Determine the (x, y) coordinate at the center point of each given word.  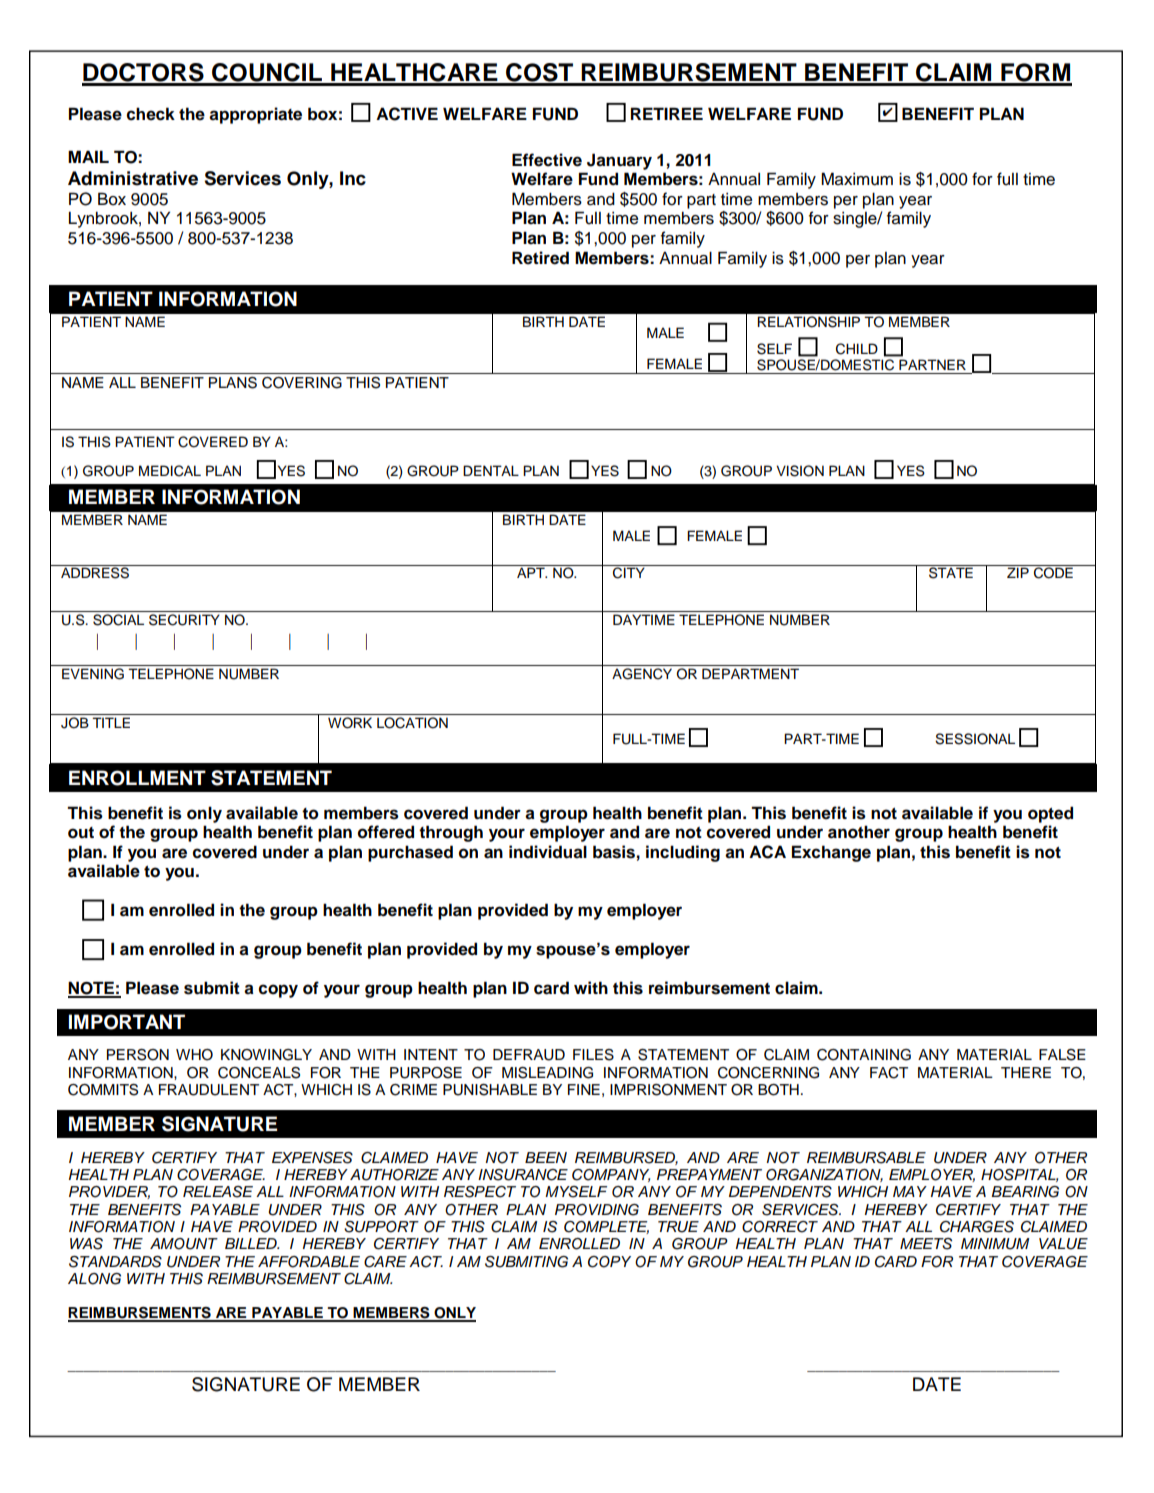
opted (1050, 814)
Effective (547, 160)
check (150, 114)
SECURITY (184, 620)
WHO (194, 1055)
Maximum (857, 179)
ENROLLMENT (137, 778)
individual (548, 852)
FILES (593, 1055)
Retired (540, 258)
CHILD (857, 349)
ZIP (1018, 572)
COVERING (302, 383)
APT (532, 572)
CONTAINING (864, 1055)
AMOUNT (184, 1244)
